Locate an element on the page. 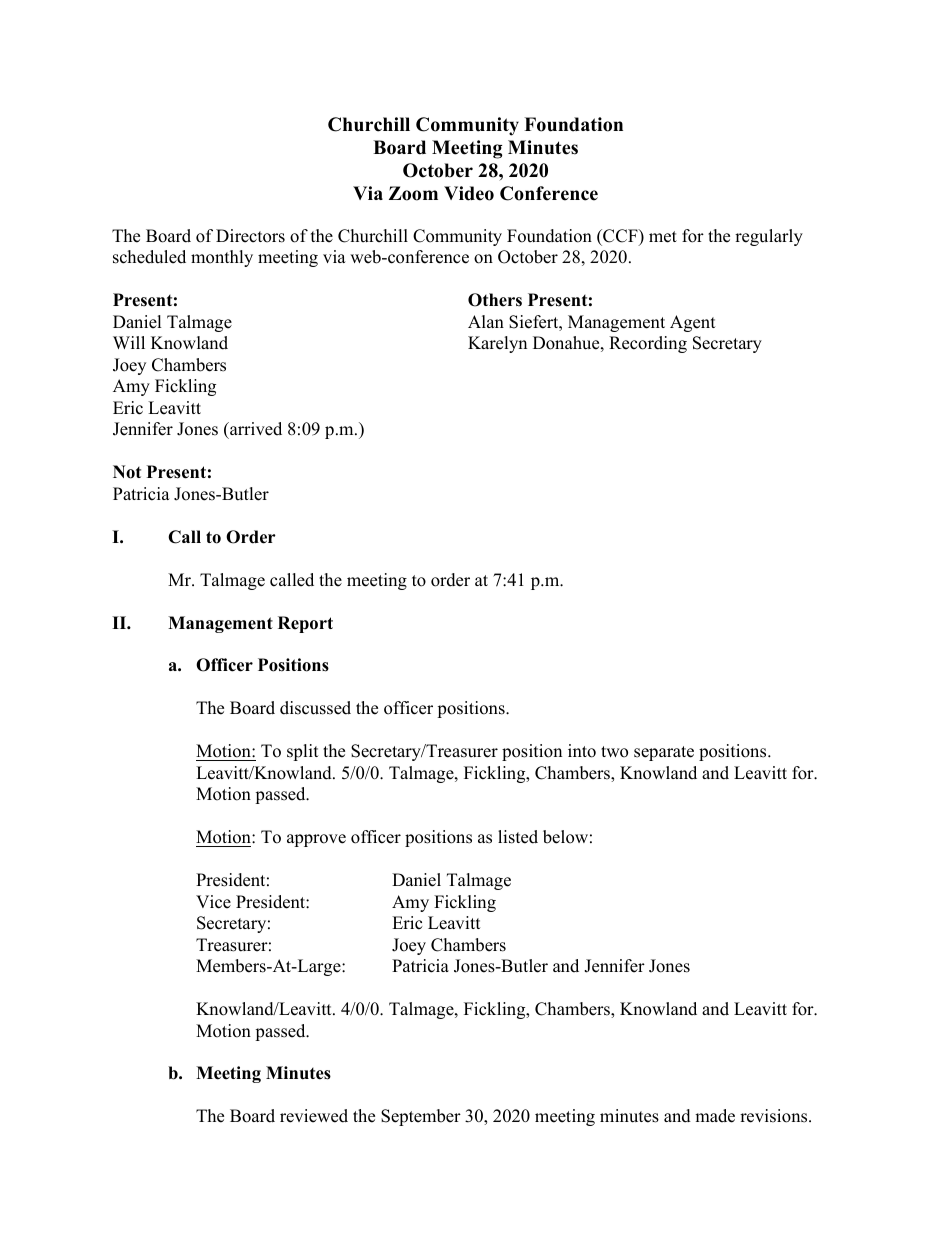  Video is located at coordinates (469, 193).
